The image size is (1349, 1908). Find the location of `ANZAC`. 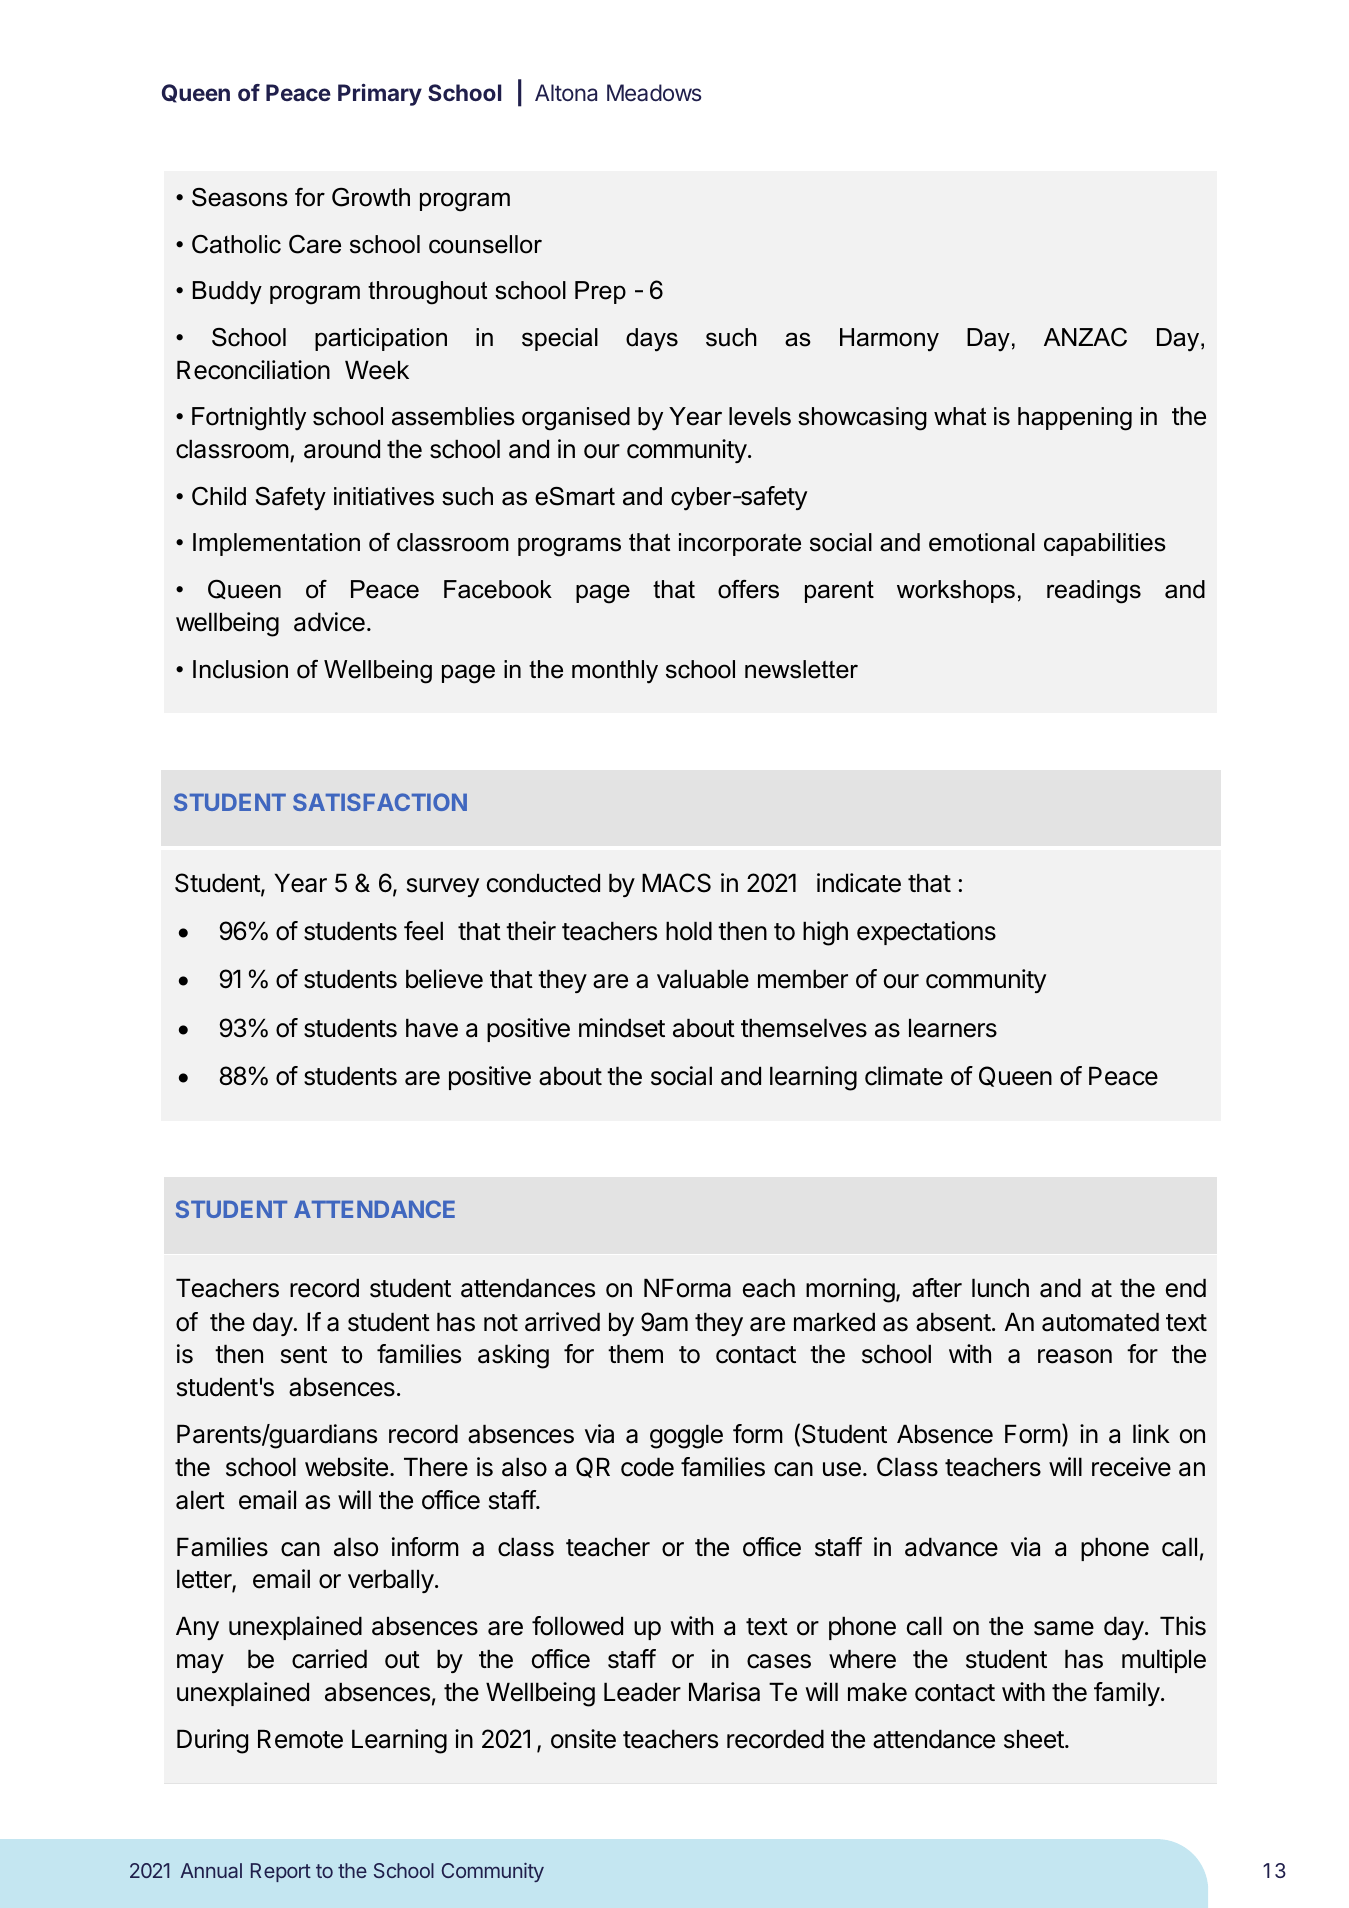

ANZAC is located at coordinates (1085, 337).
